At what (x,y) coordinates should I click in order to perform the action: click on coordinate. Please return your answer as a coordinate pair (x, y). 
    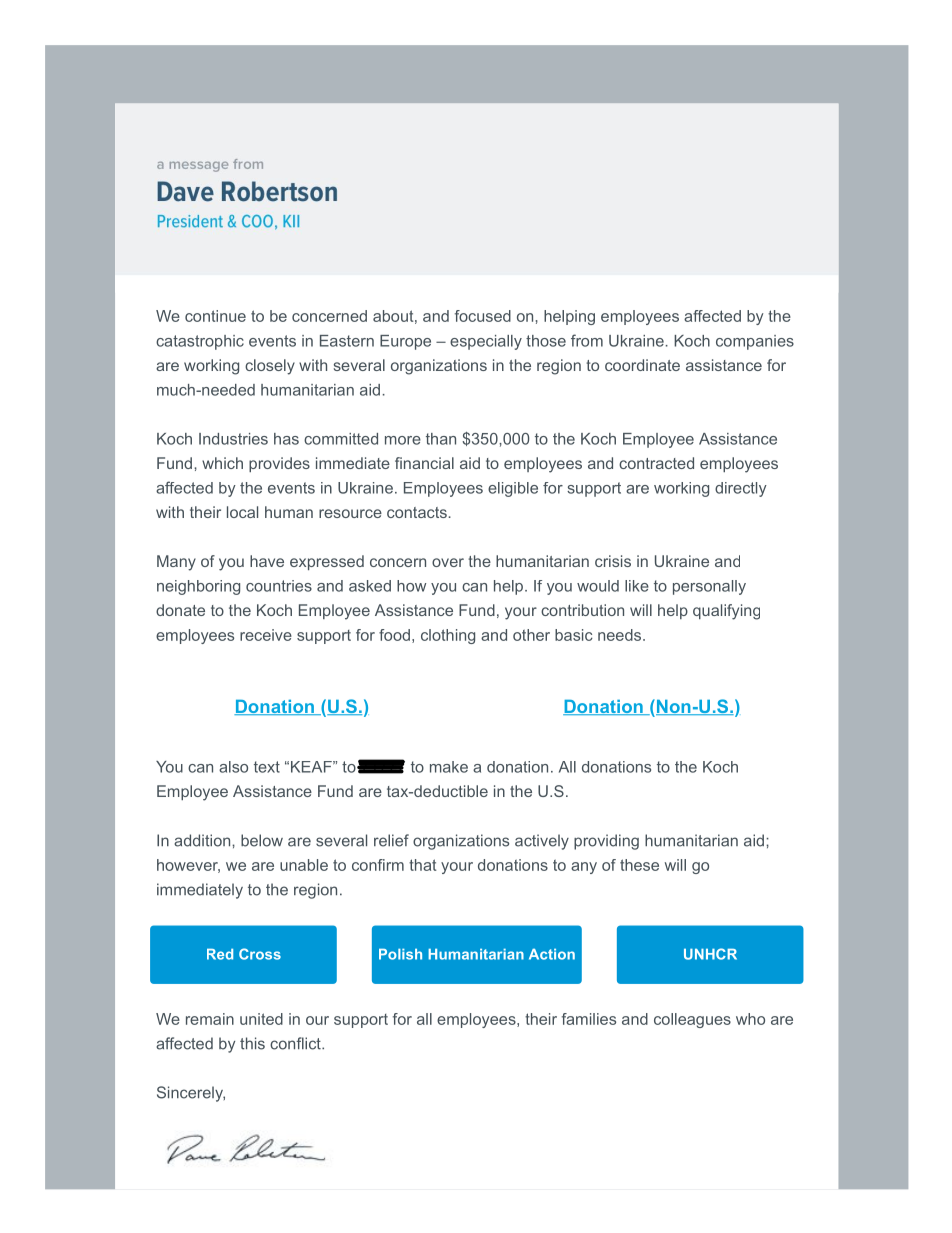
    Looking at the image, I should click on (642, 365).
